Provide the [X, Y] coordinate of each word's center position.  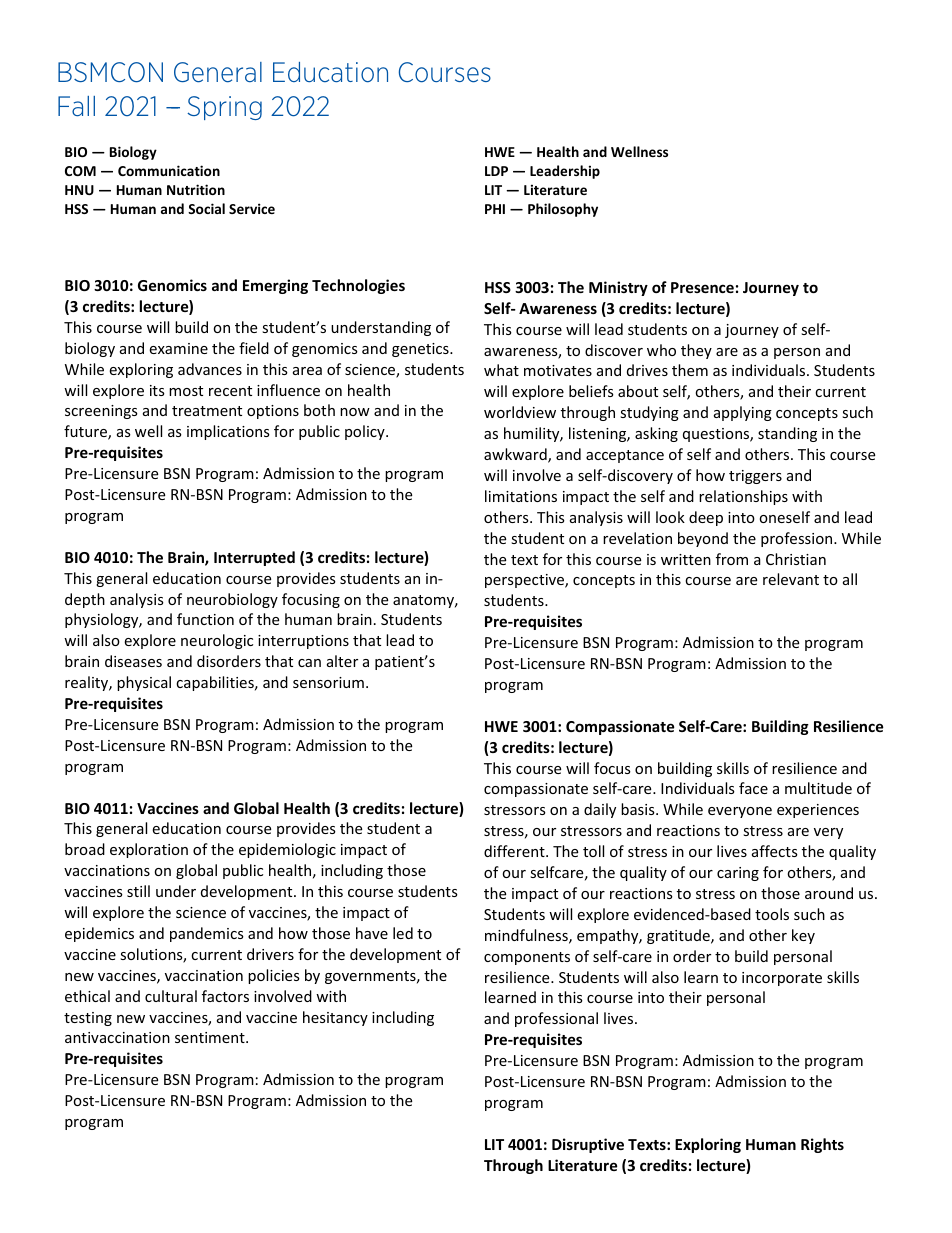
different [515, 851]
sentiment [211, 1037]
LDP [496, 171]
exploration [149, 850]
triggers [755, 477]
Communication [169, 170]
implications [228, 432]
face [753, 788]
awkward [516, 455]
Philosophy [563, 210]
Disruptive [588, 1145]
